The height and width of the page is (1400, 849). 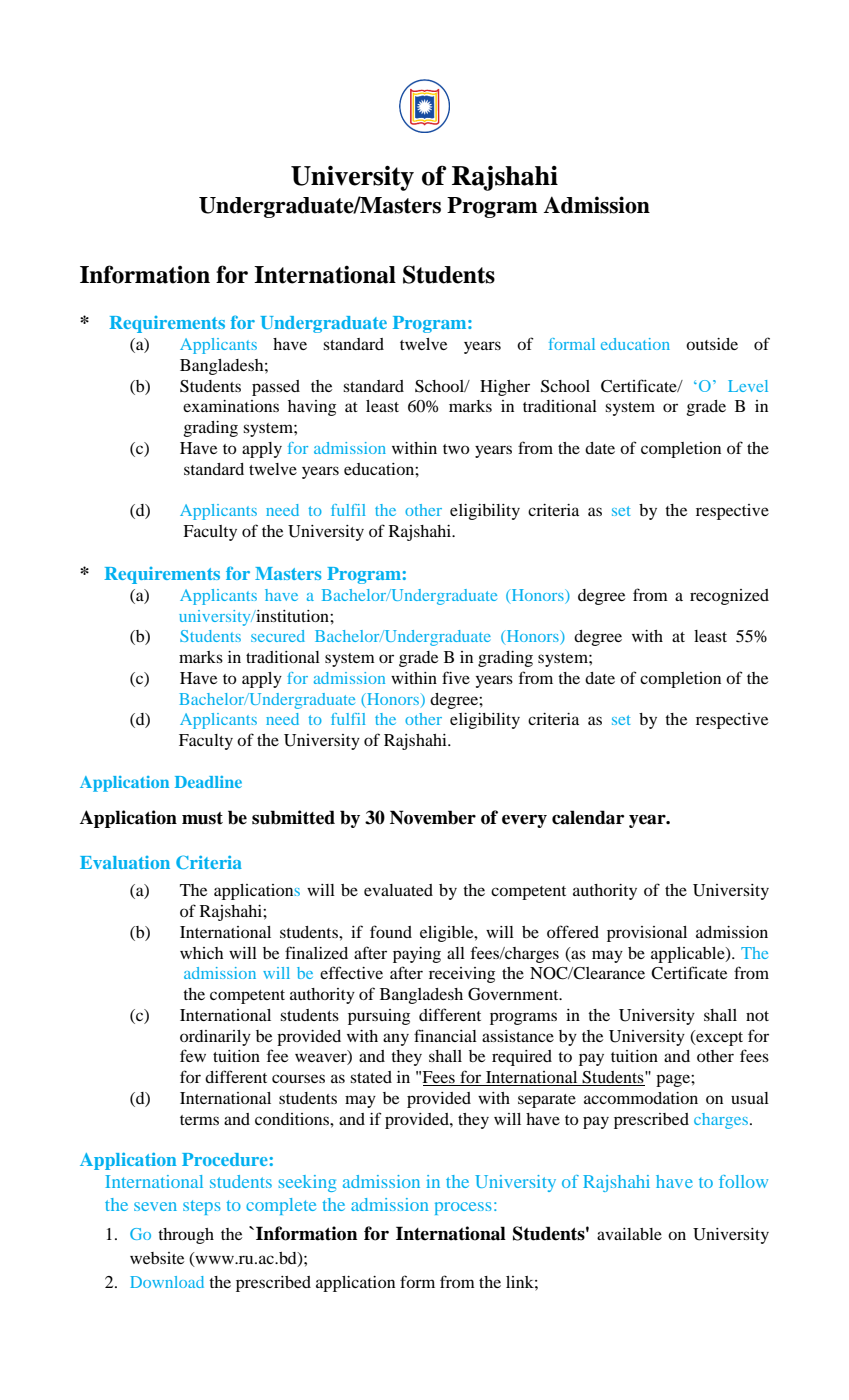 I want to click on provisional, so click(x=647, y=934).
